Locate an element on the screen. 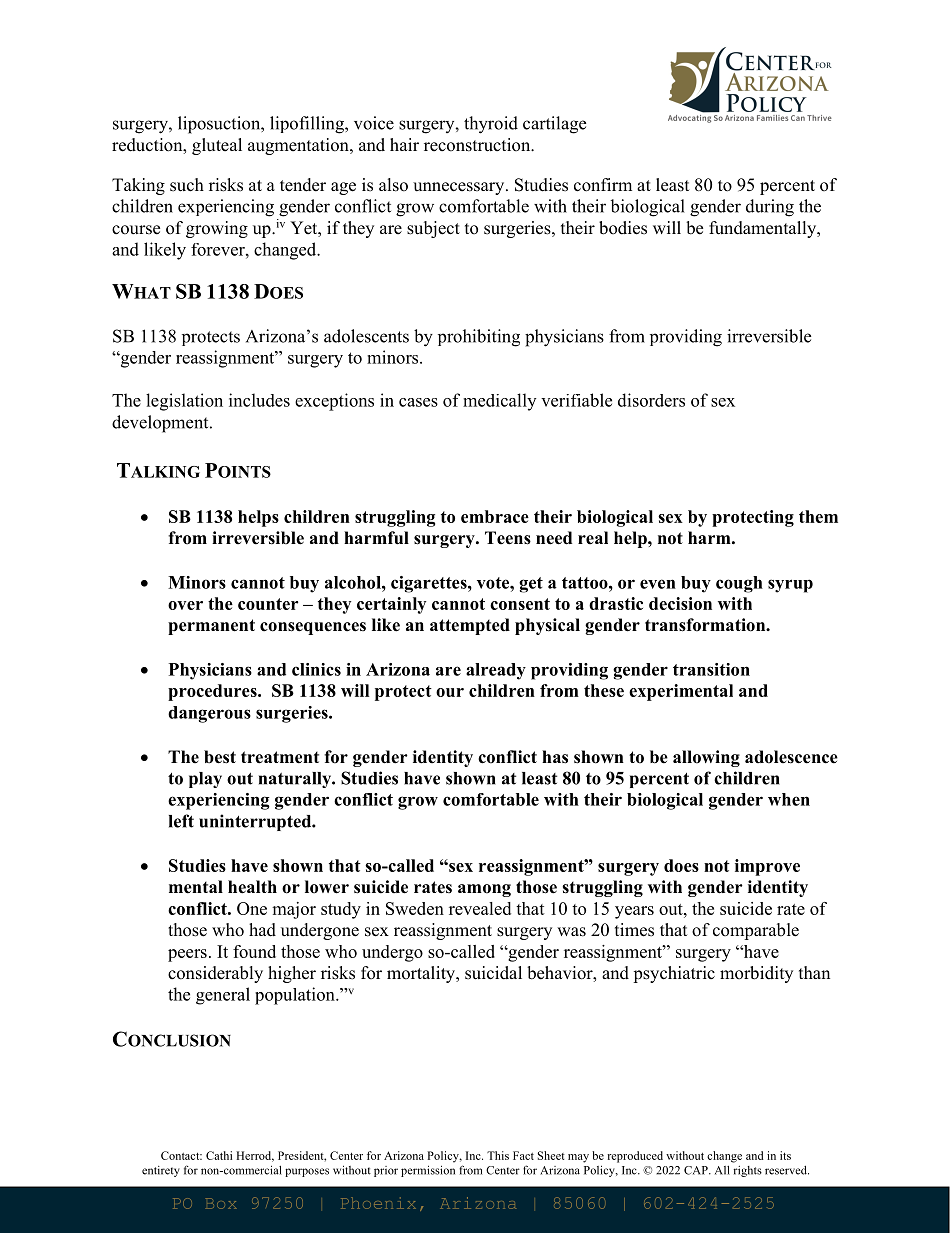 Image resolution: width=952 pixels, height=1233 pixels. embrace is located at coordinates (495, 516).
